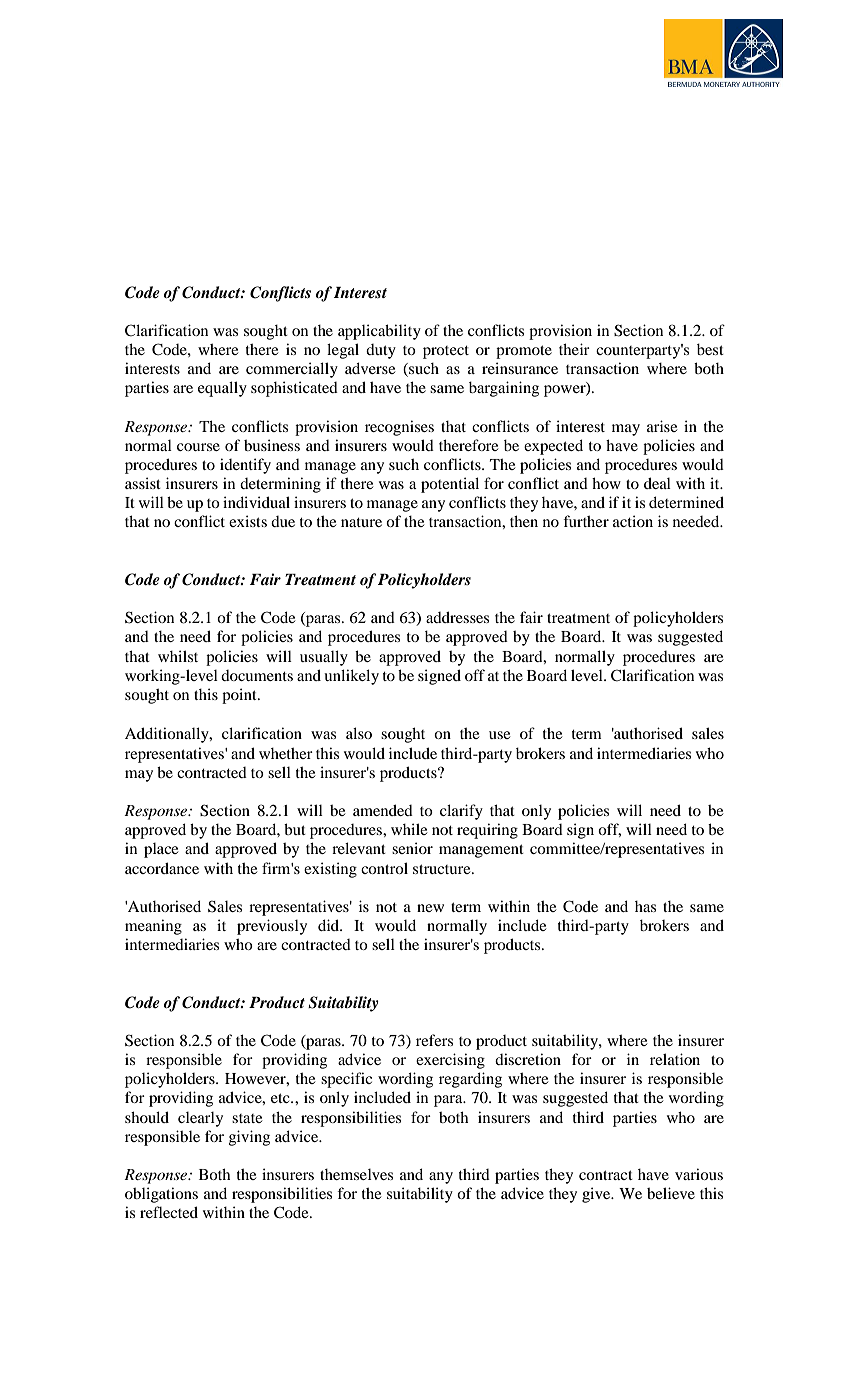  Describe the element at coordinates (222, 389) in the screenshot. I see `equally` at that location.
